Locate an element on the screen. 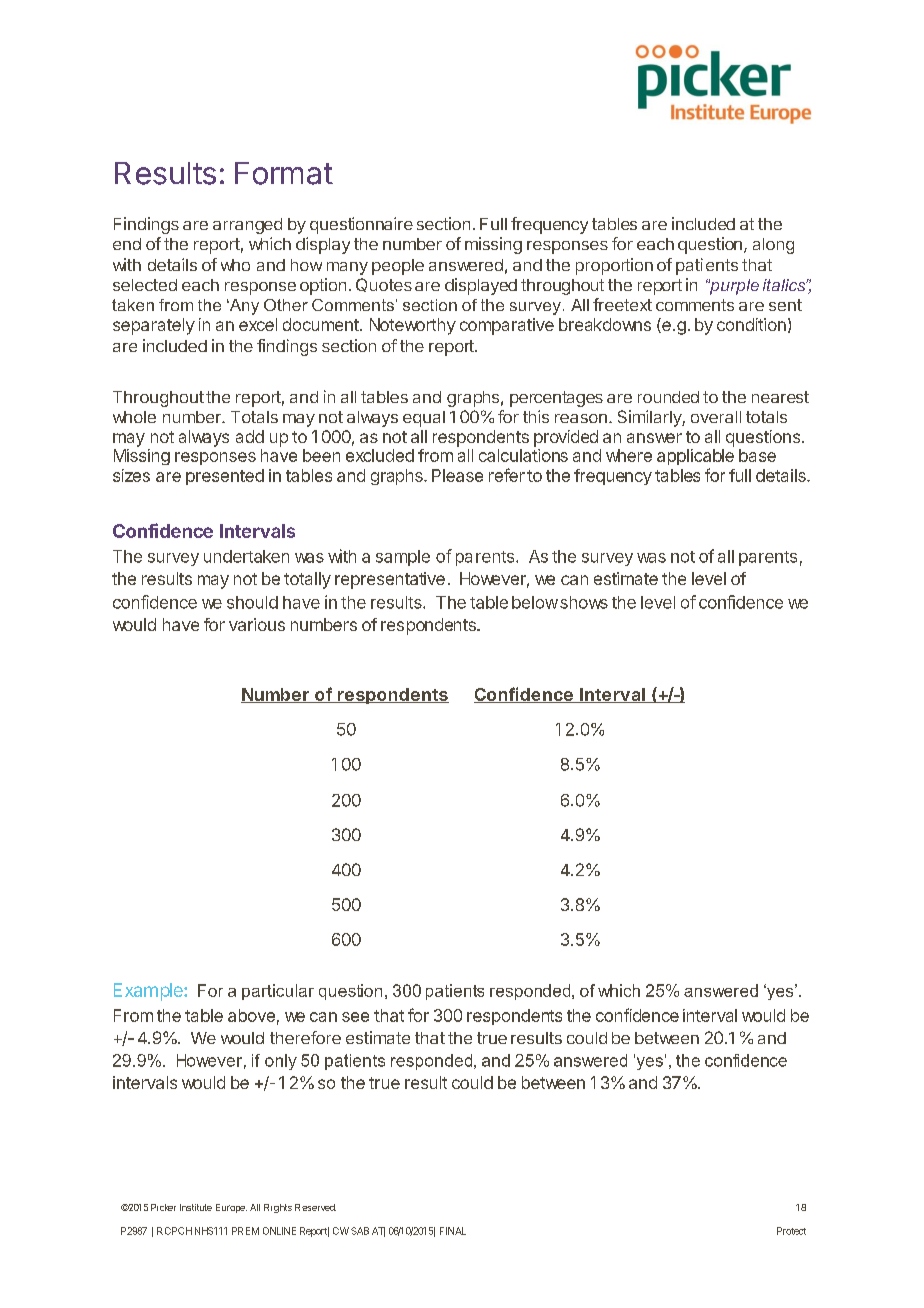 Image resolution: width=924 pixels, height=1308 pixels. arranged is located at coordinates (247, 226).
